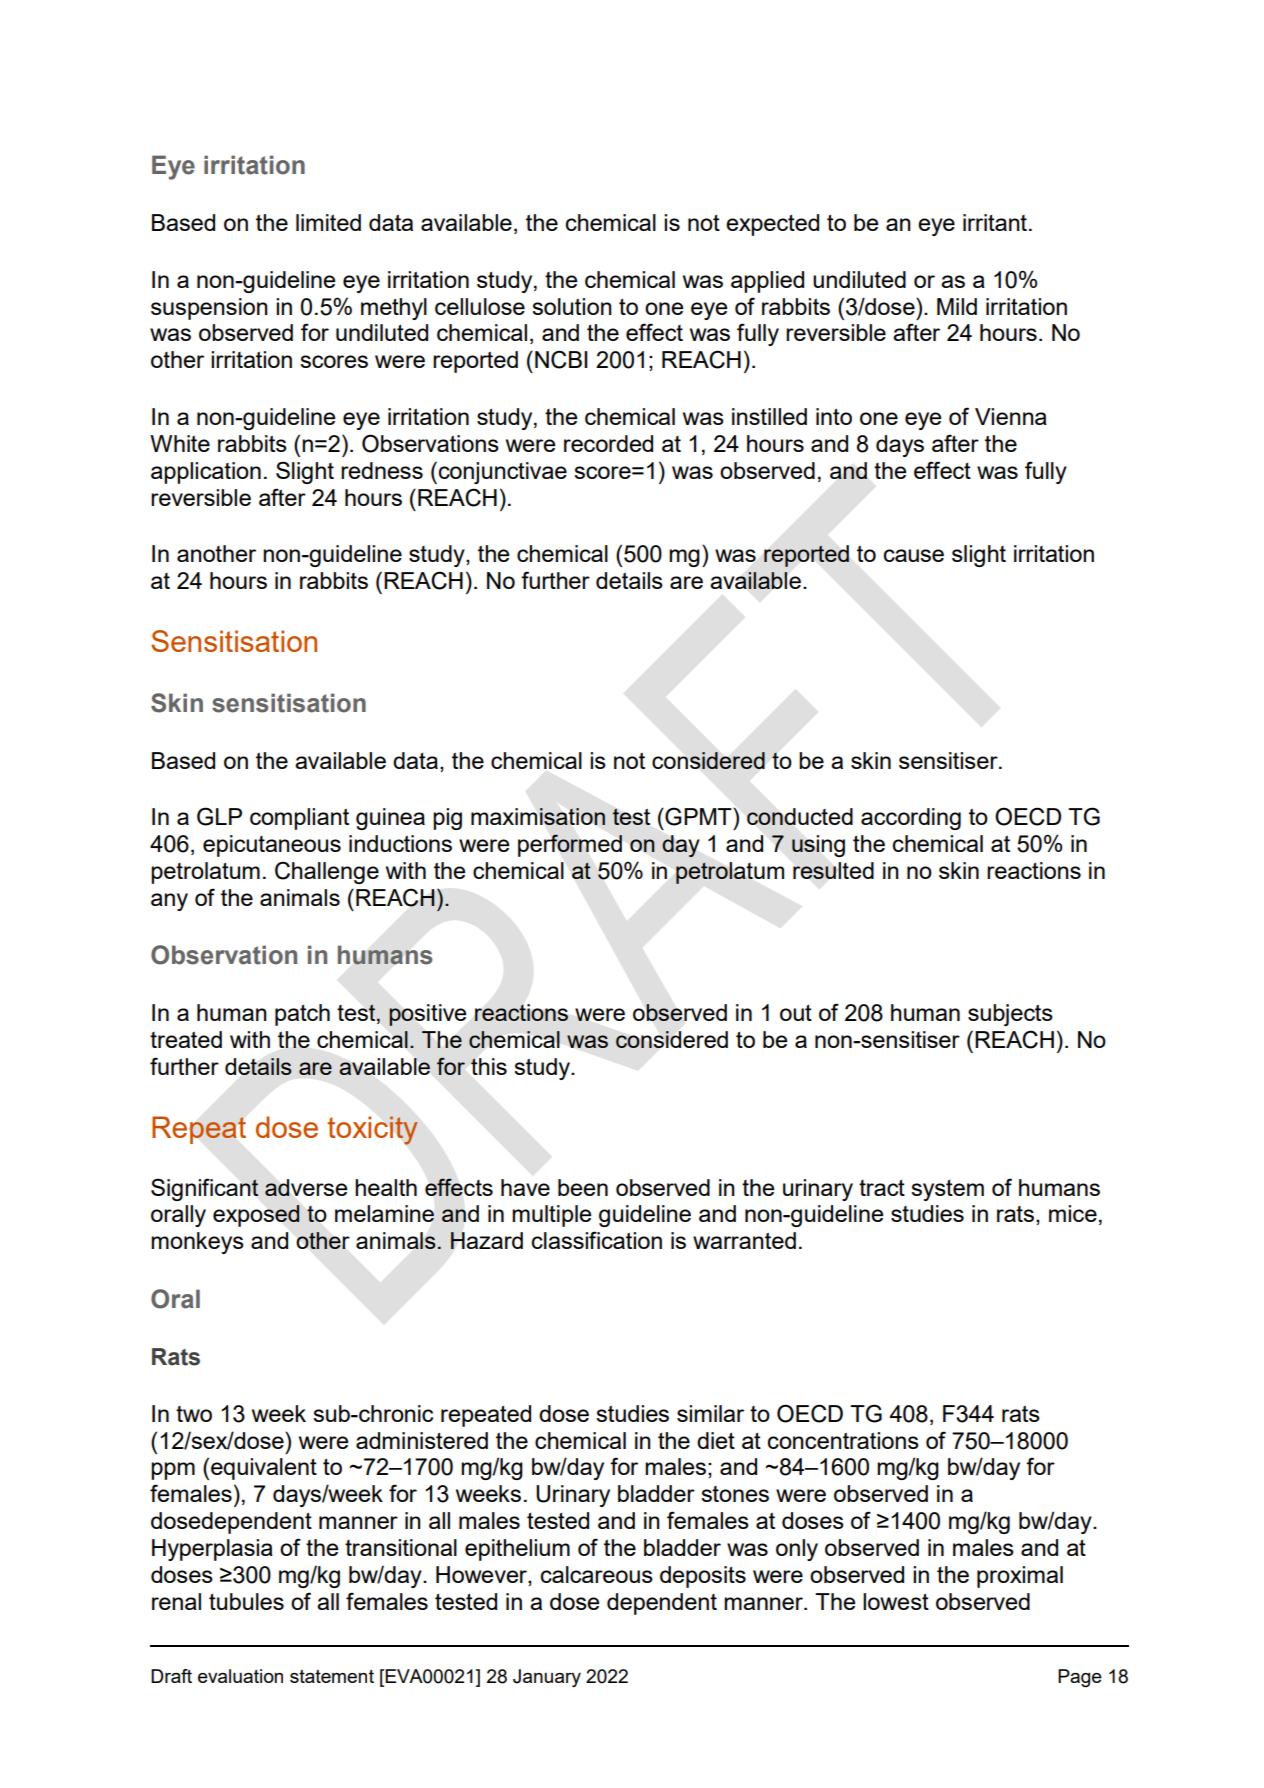 The image size is (1264, 1788). Describe the element at coordinates (572, 306) in the page. I see `solution` at that location.
